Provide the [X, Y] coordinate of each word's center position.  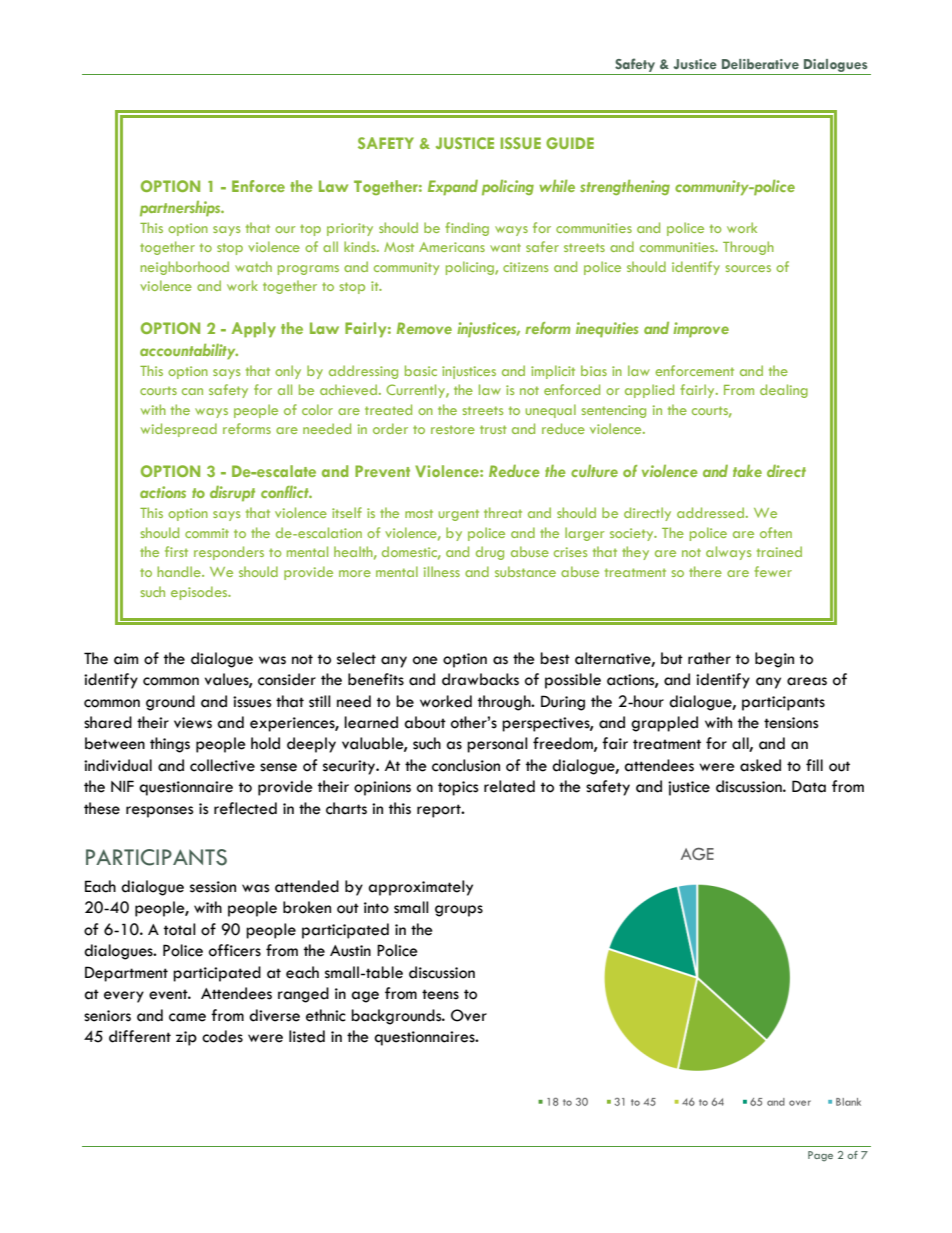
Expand [453, 188]
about [425, 722]
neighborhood [184, 268]
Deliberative [760, 64]
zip [186, 1038]
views [193, 723]
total [180, 929]
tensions [791, 723]
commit [207, 533]
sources [748, 268]
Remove [424, 328]
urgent [459, 515]
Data [809, 786]
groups [459, 911]
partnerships [181, 209]
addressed [712, 512]
